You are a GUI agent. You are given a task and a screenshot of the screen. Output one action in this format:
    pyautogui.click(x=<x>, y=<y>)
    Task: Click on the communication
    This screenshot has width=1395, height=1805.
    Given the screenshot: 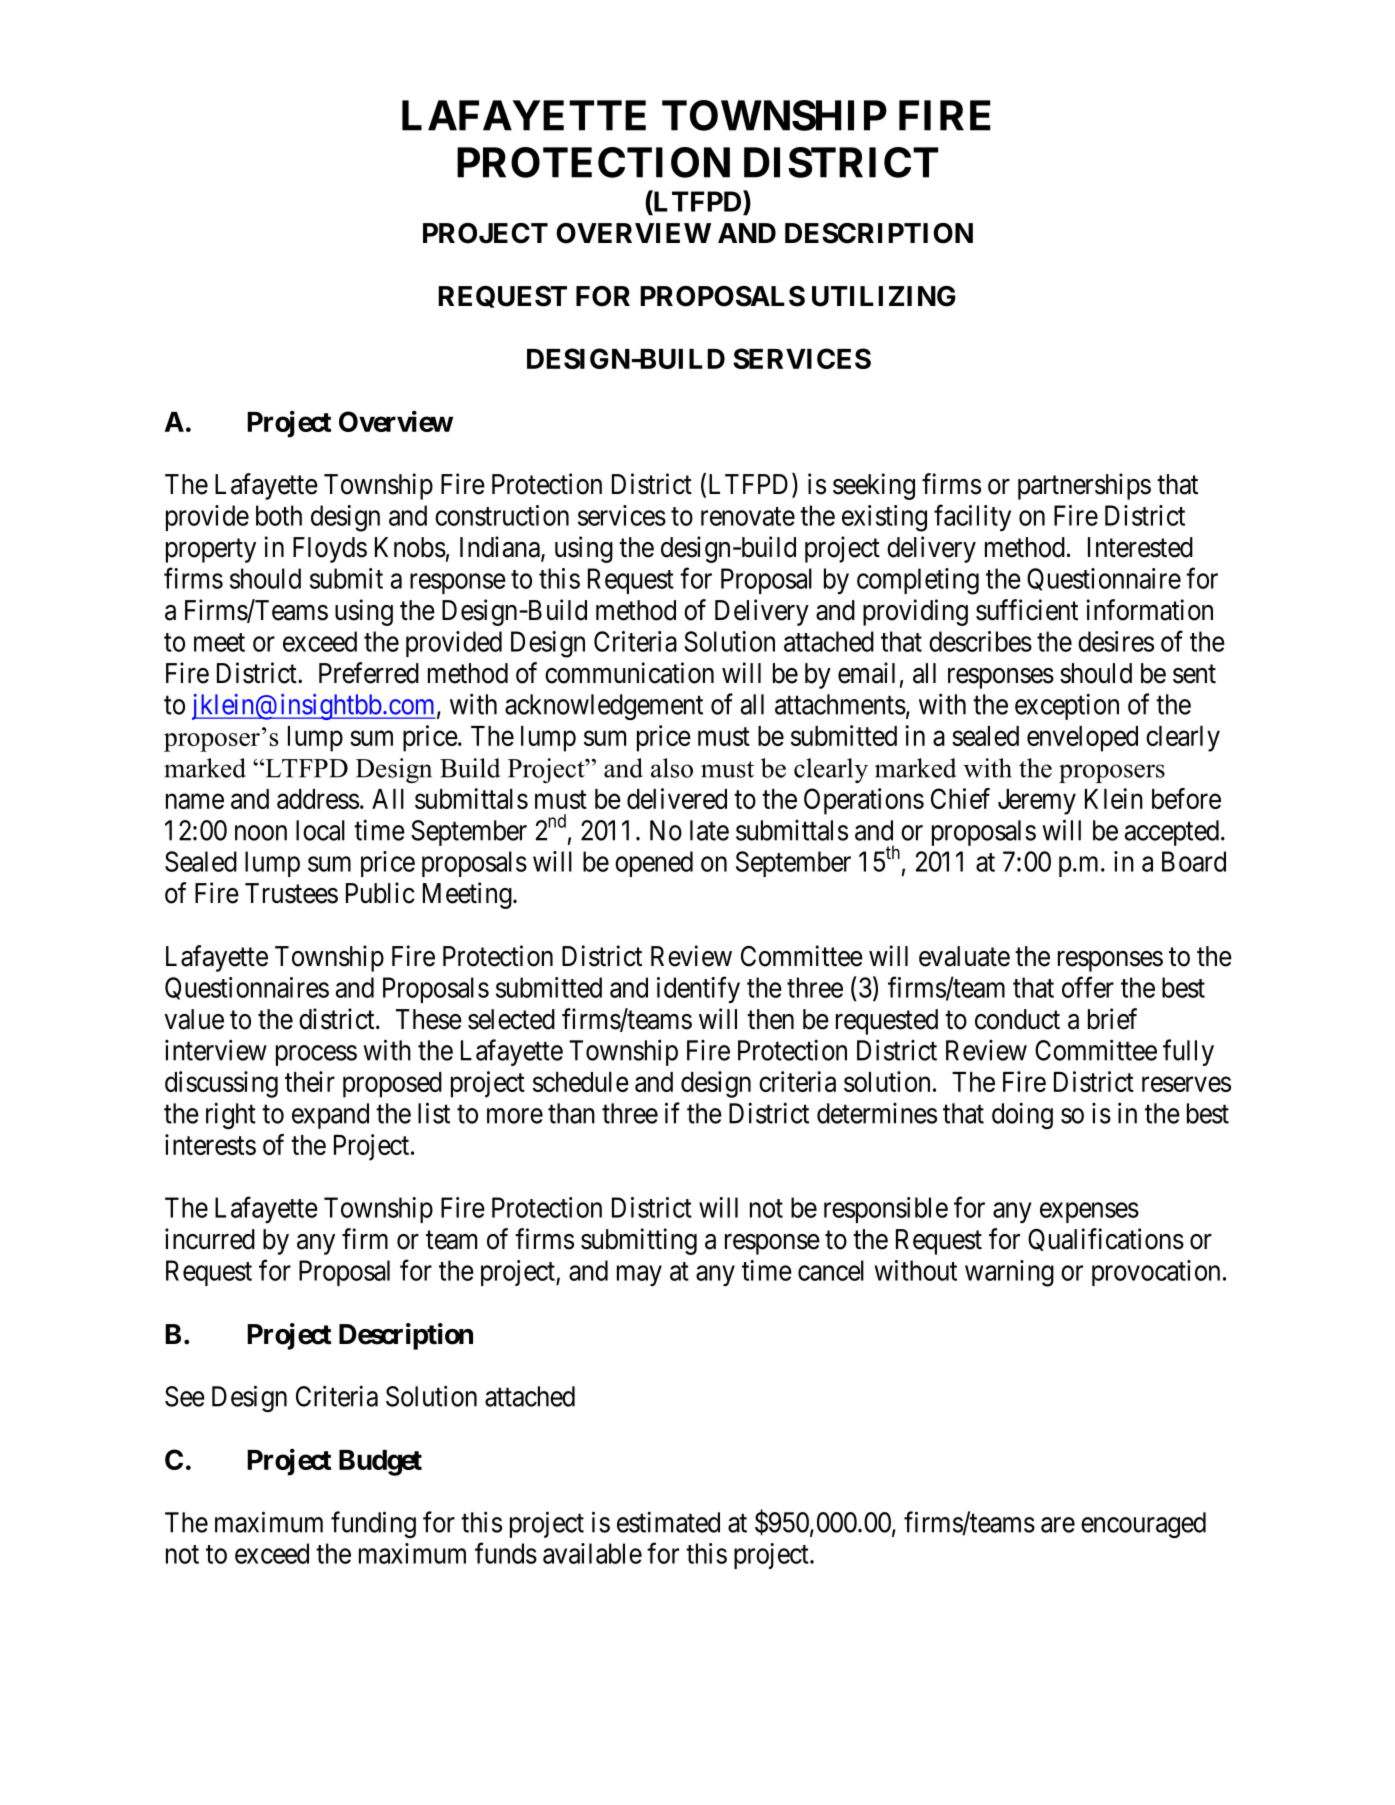 What is the action you would take?
    pyautogui.click(x=629, y=673)
